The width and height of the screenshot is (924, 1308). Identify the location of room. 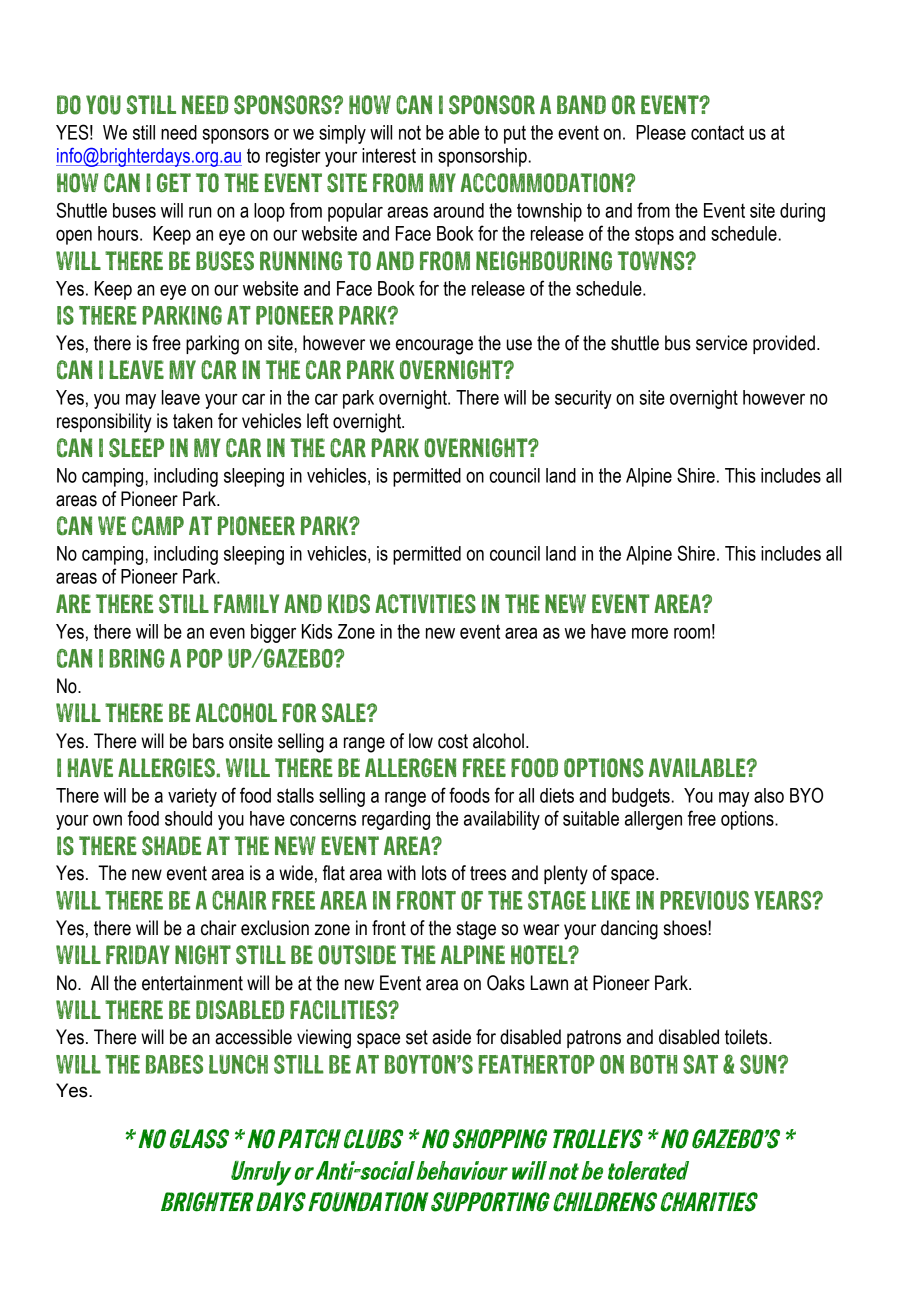
(692, 633).
